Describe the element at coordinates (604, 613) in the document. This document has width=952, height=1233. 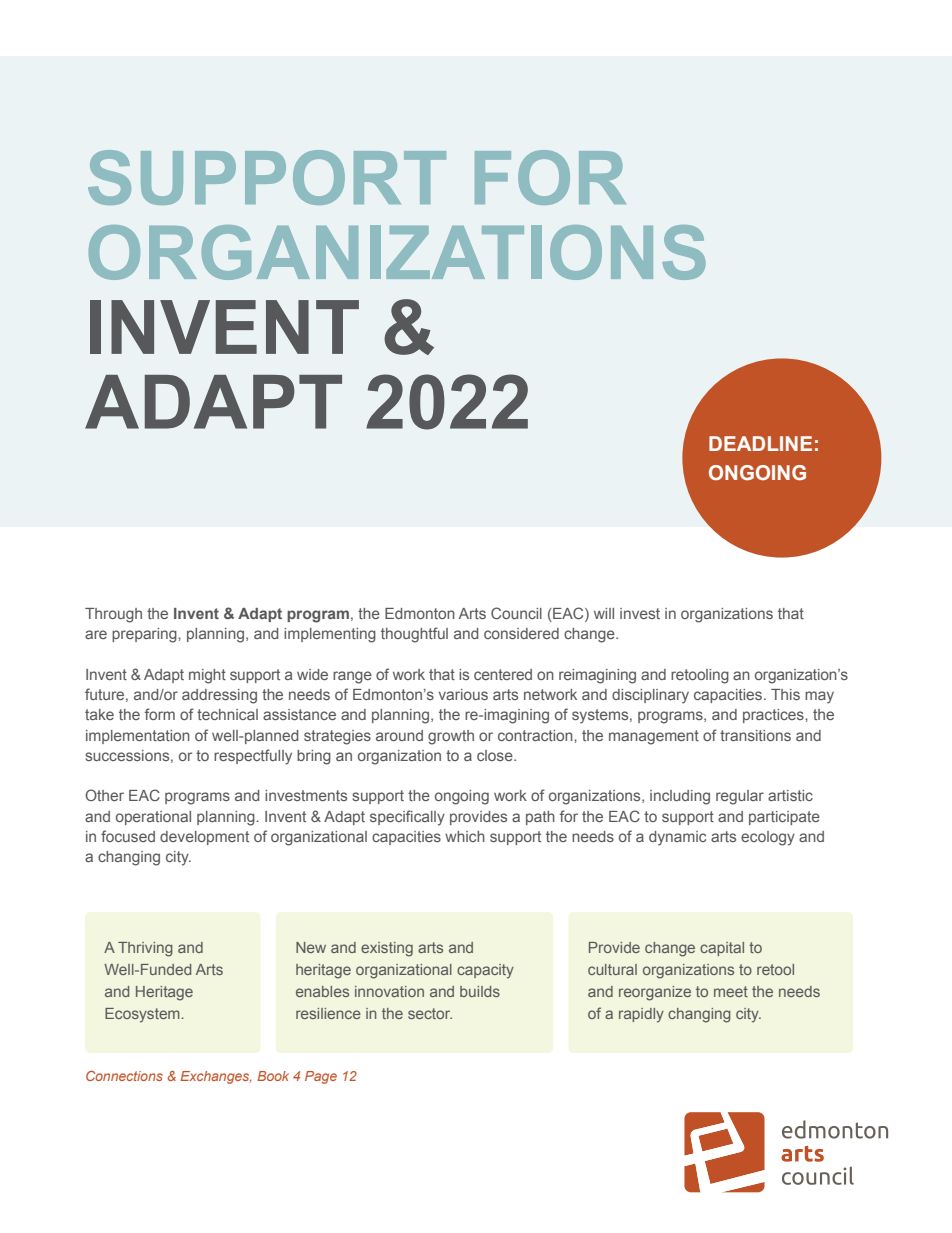
I see `will` at that location.
